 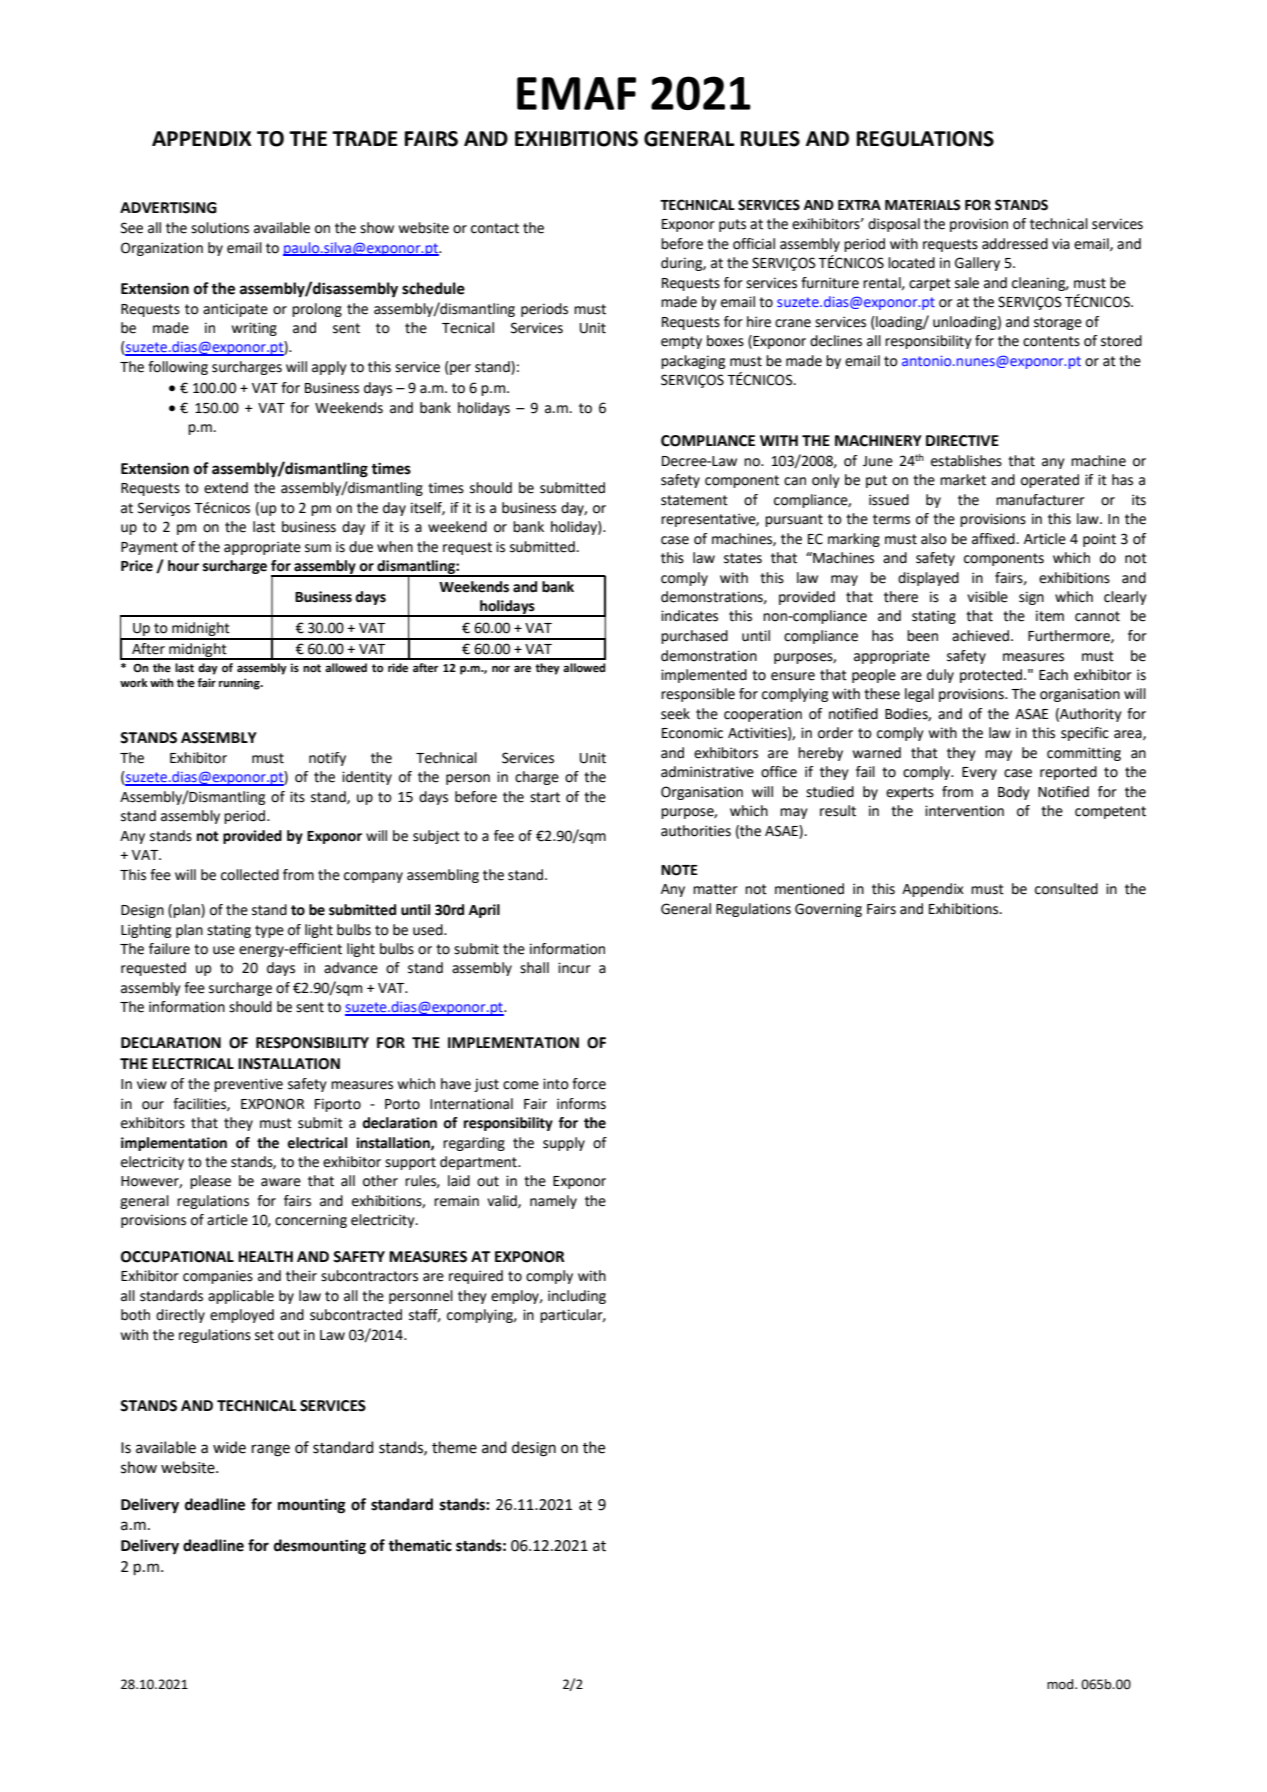 What do you see at coordinates (732, 225) in the document?
I see `puts` at bounding box center [732, 225].
